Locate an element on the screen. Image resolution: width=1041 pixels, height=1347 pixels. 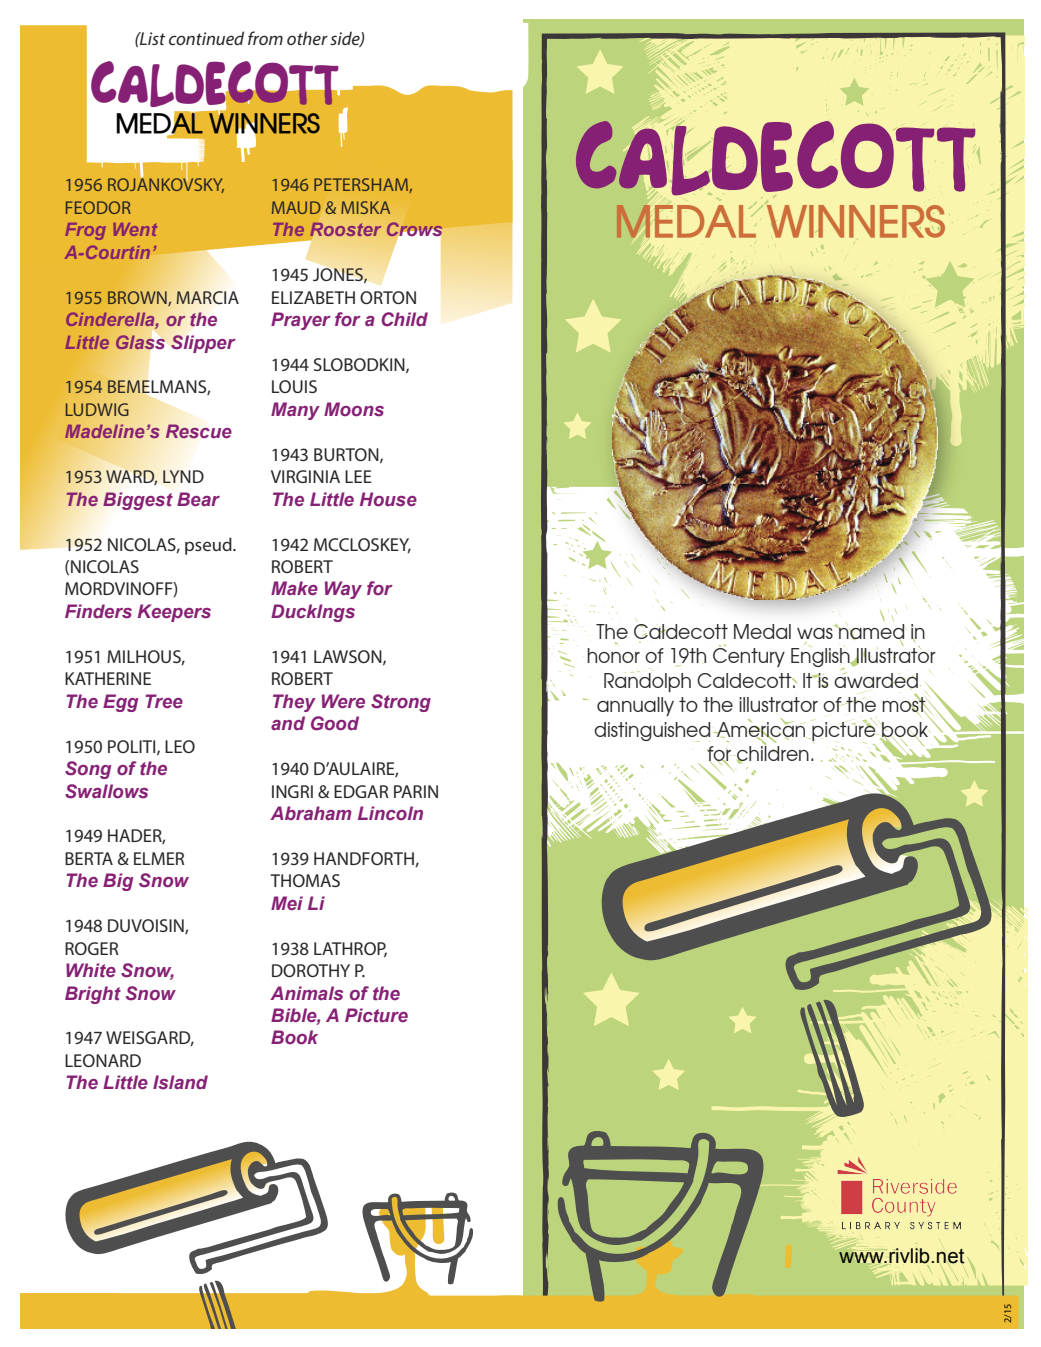
Island is located at coordinates (180, 1082).
